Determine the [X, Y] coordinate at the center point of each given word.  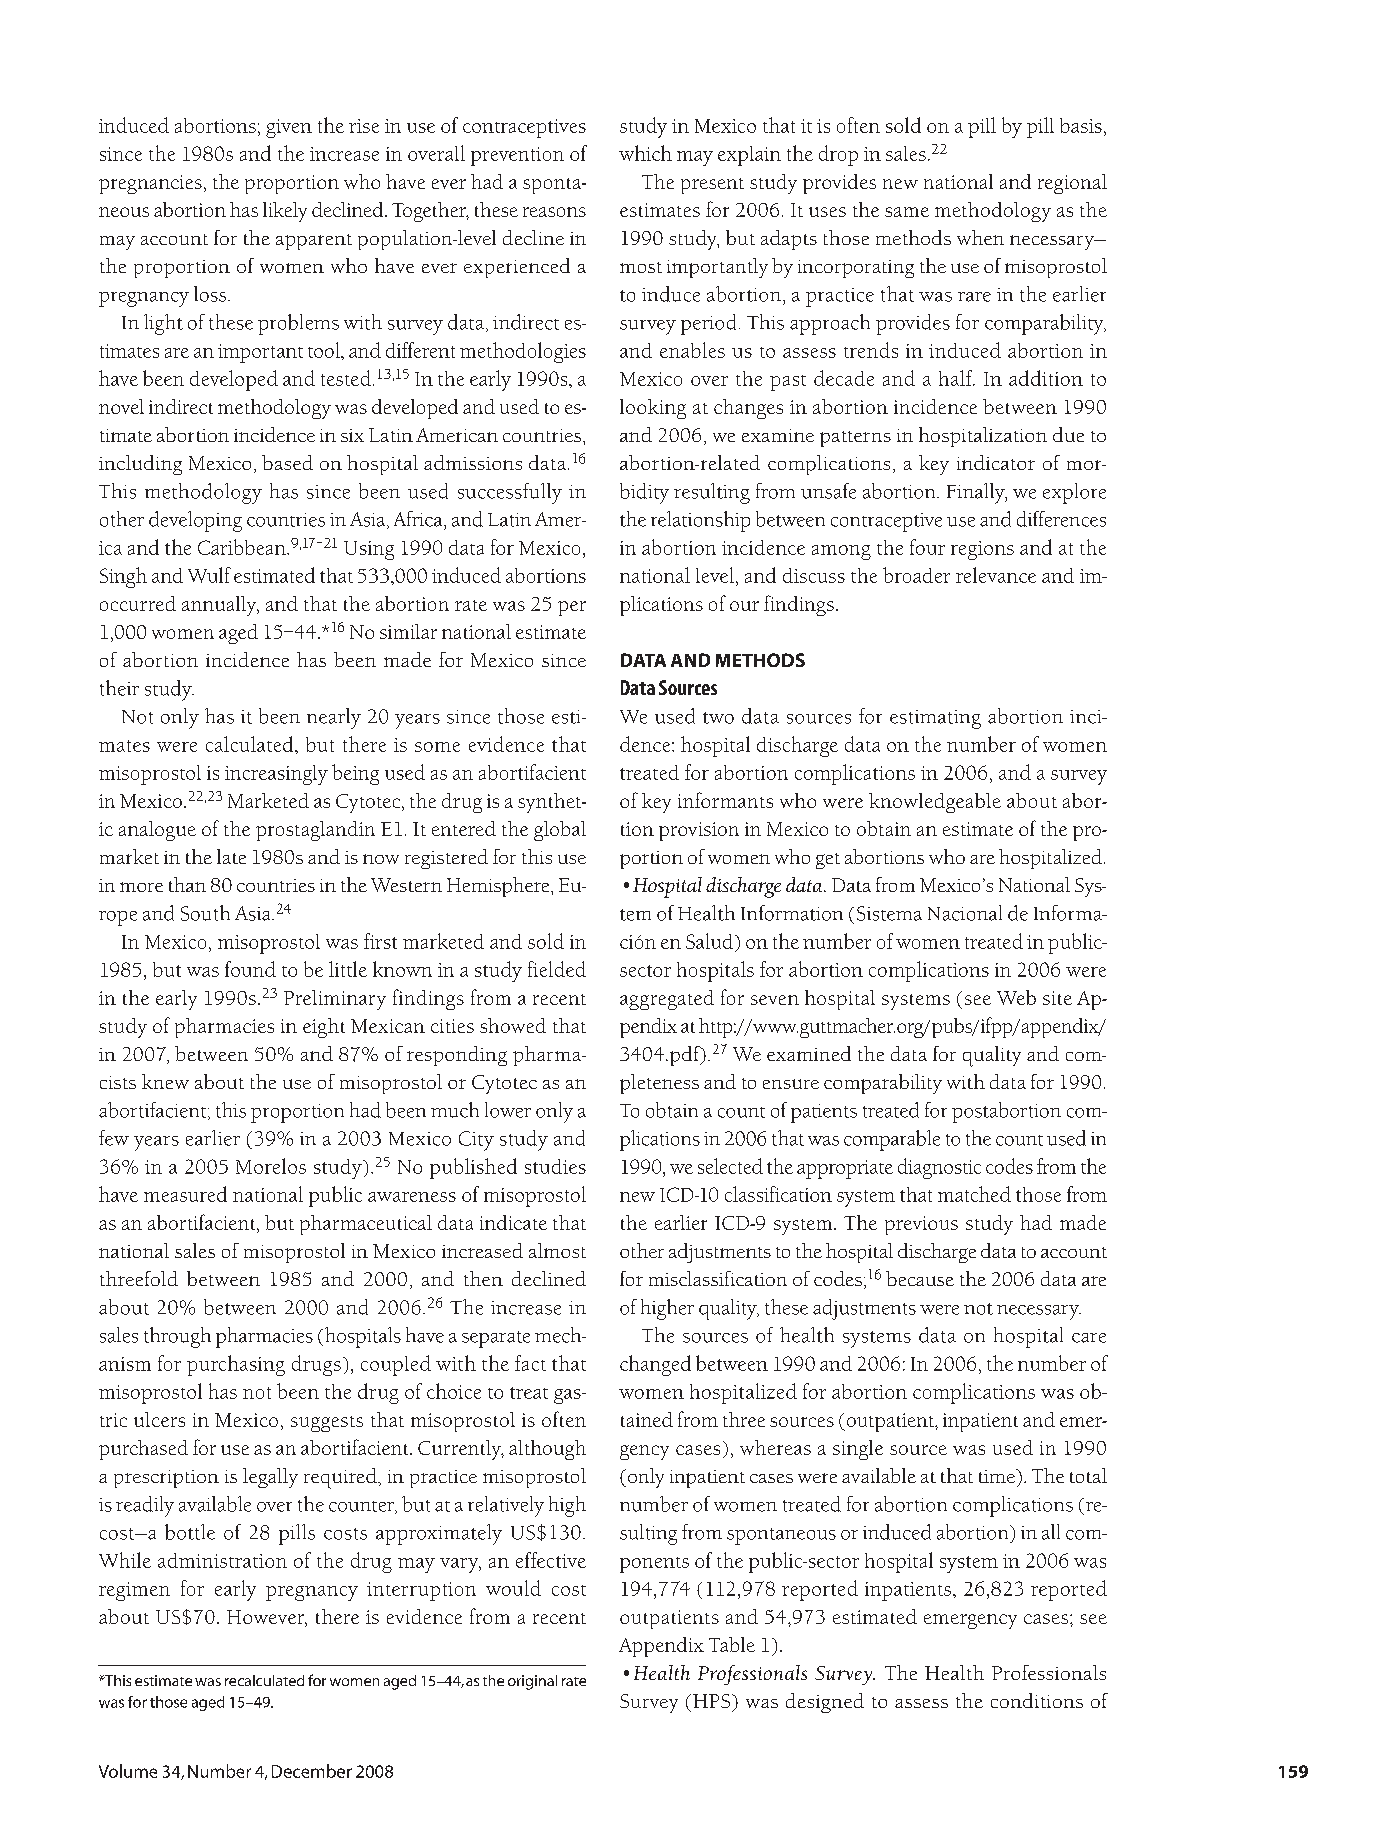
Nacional [965, 913]
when [980, 237]
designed [825, 1703]
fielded [557, 969]
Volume [128, 1771]
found [250, 969]
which [645, 153]
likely [285, 212]
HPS [711, 1701]
